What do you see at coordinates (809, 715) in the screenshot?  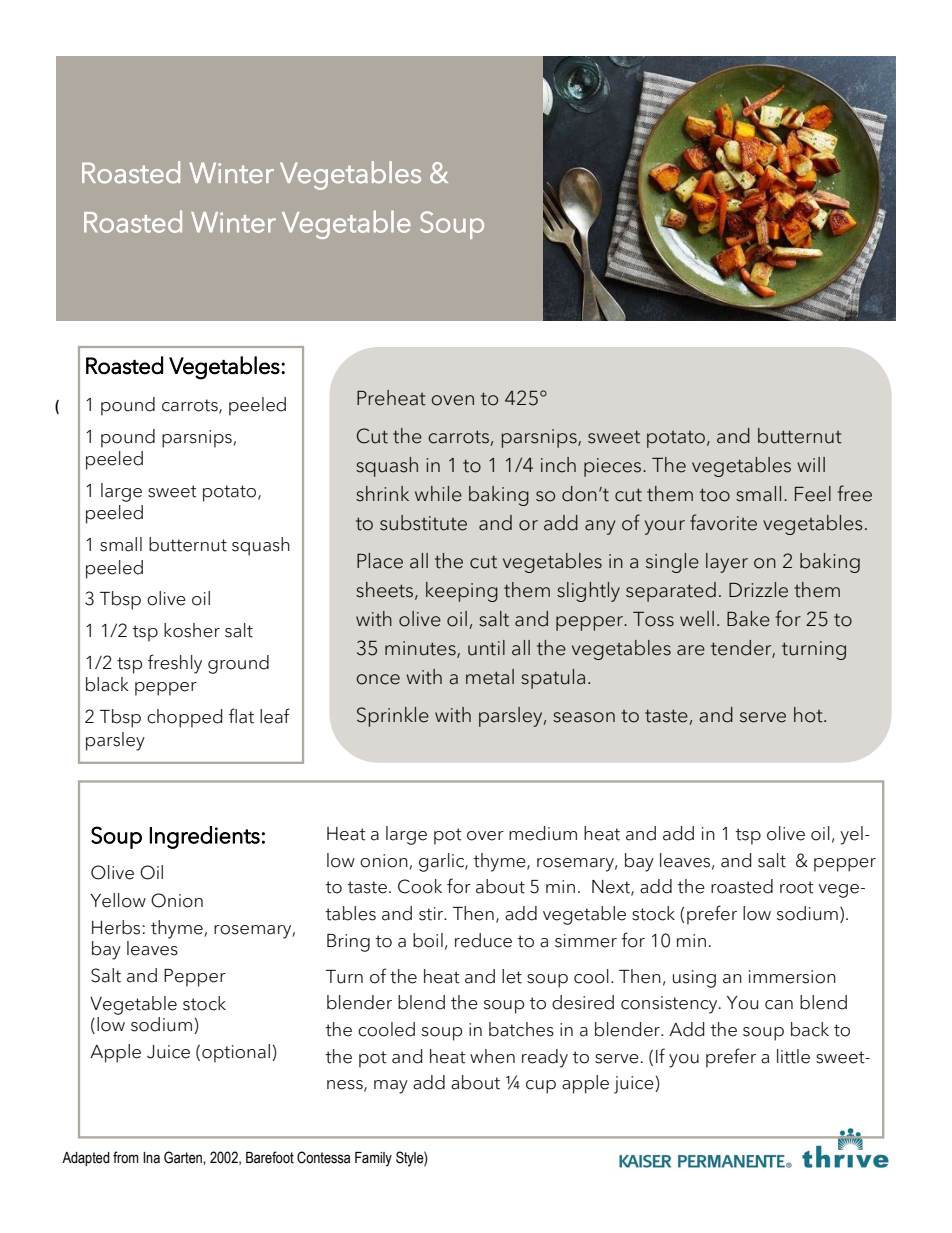 I see `hot` at bounding box center [809, 715].
